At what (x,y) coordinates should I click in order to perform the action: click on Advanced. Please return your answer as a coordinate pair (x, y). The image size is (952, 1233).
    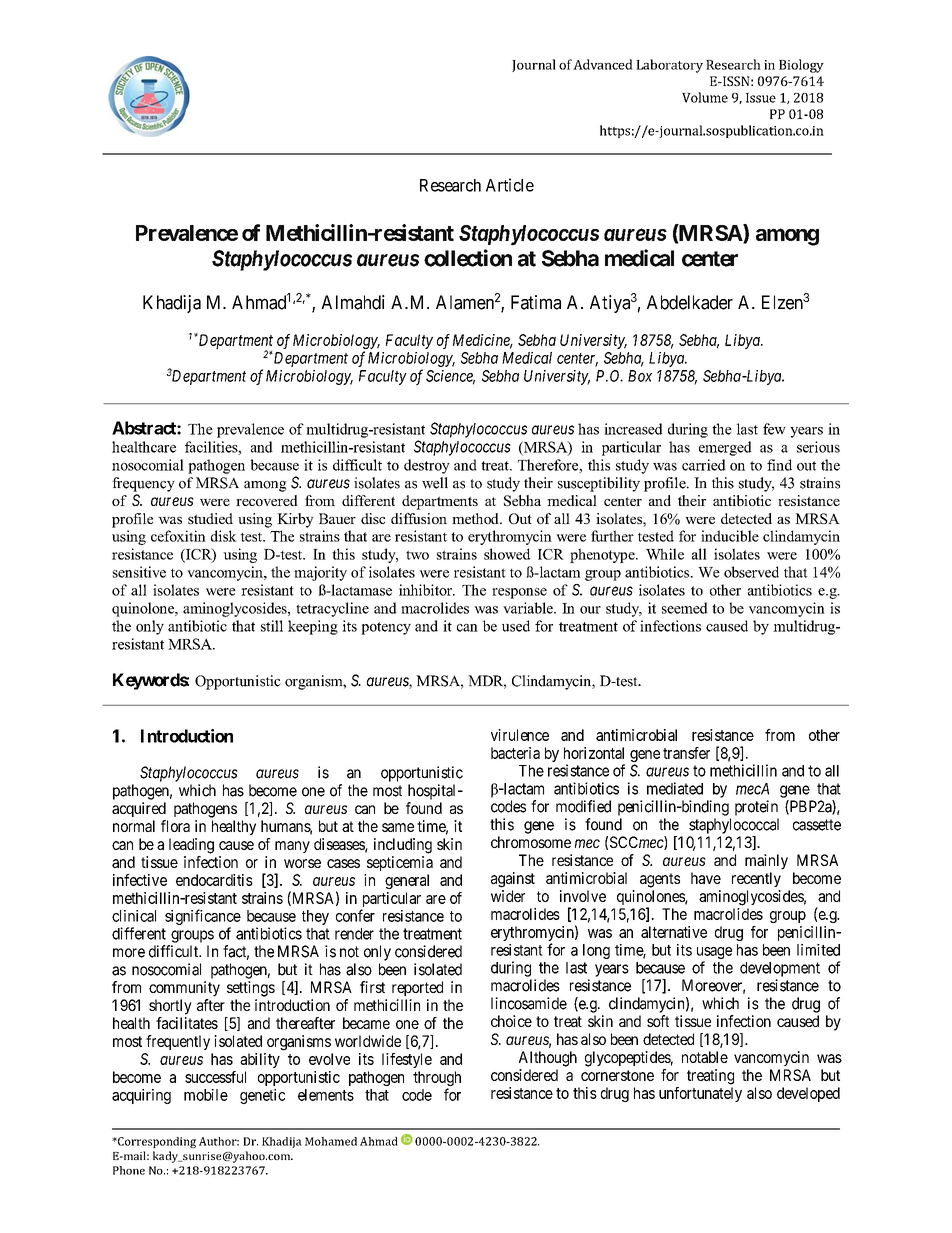
    Looking at the image, I should click on (603, 64).
